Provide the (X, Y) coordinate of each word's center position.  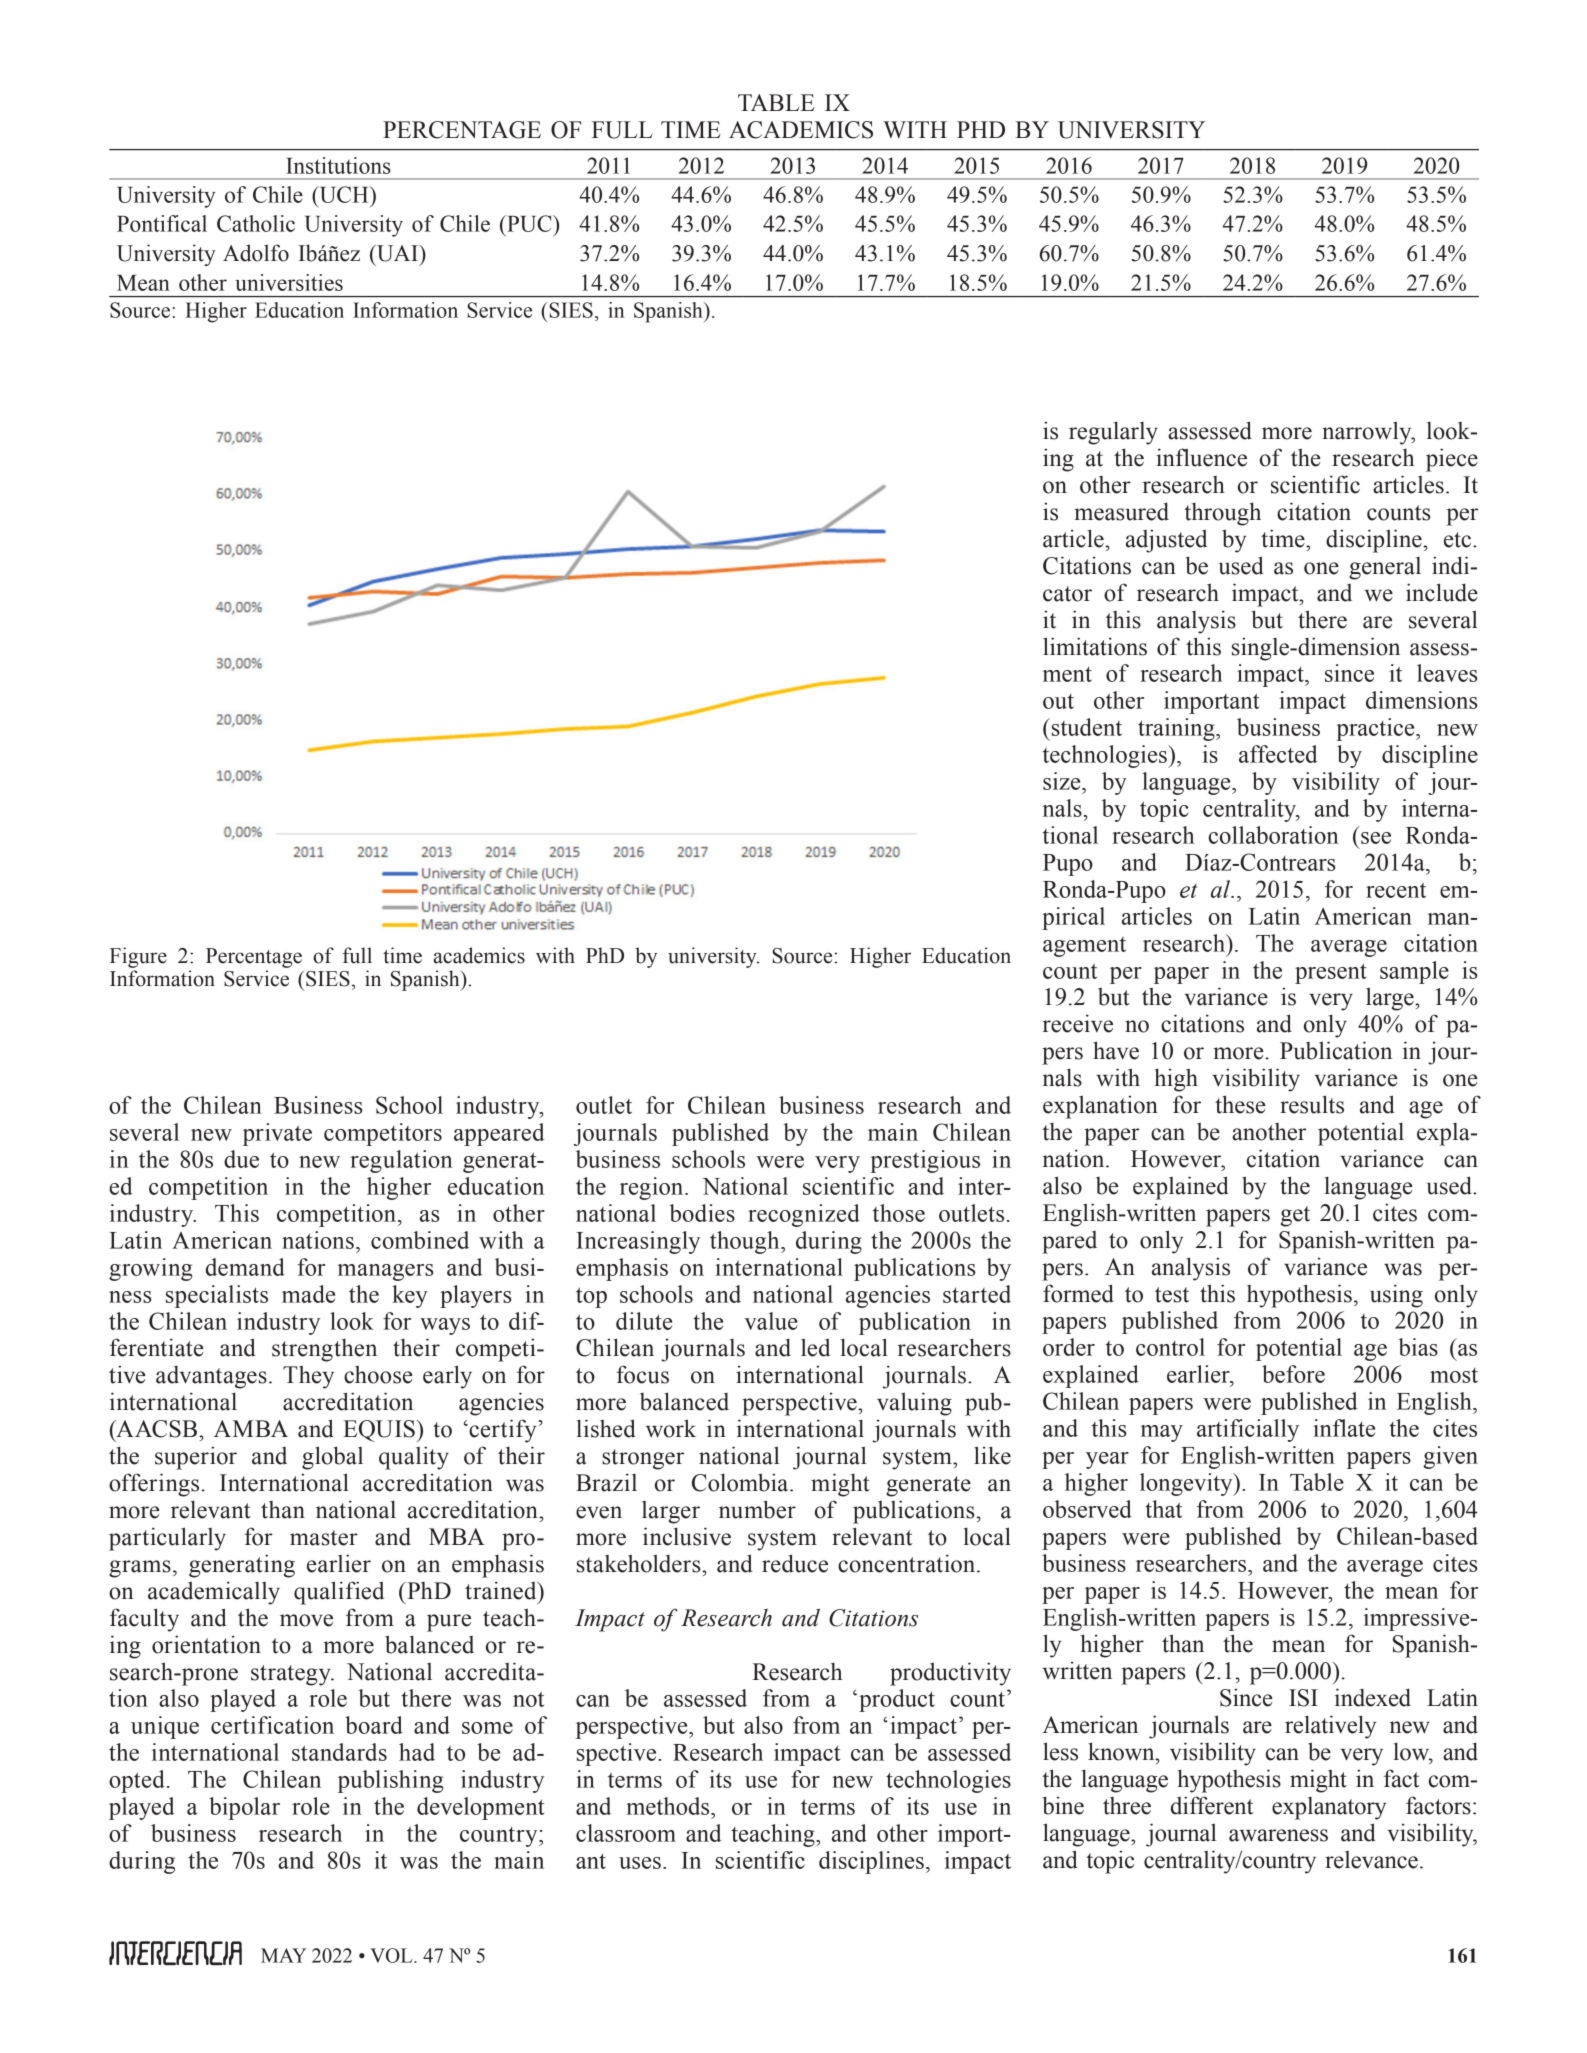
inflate (1344, 1428)
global (332, 1458)
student (1085, 727)
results (1312, 1104)
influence (1201, 457)
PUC (529, 223)
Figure (138, 957)
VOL (392, 1955)
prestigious (925, 1161)
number (757, 1509)
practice (1376, 729)
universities (289, 282)
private (277, 1134)
